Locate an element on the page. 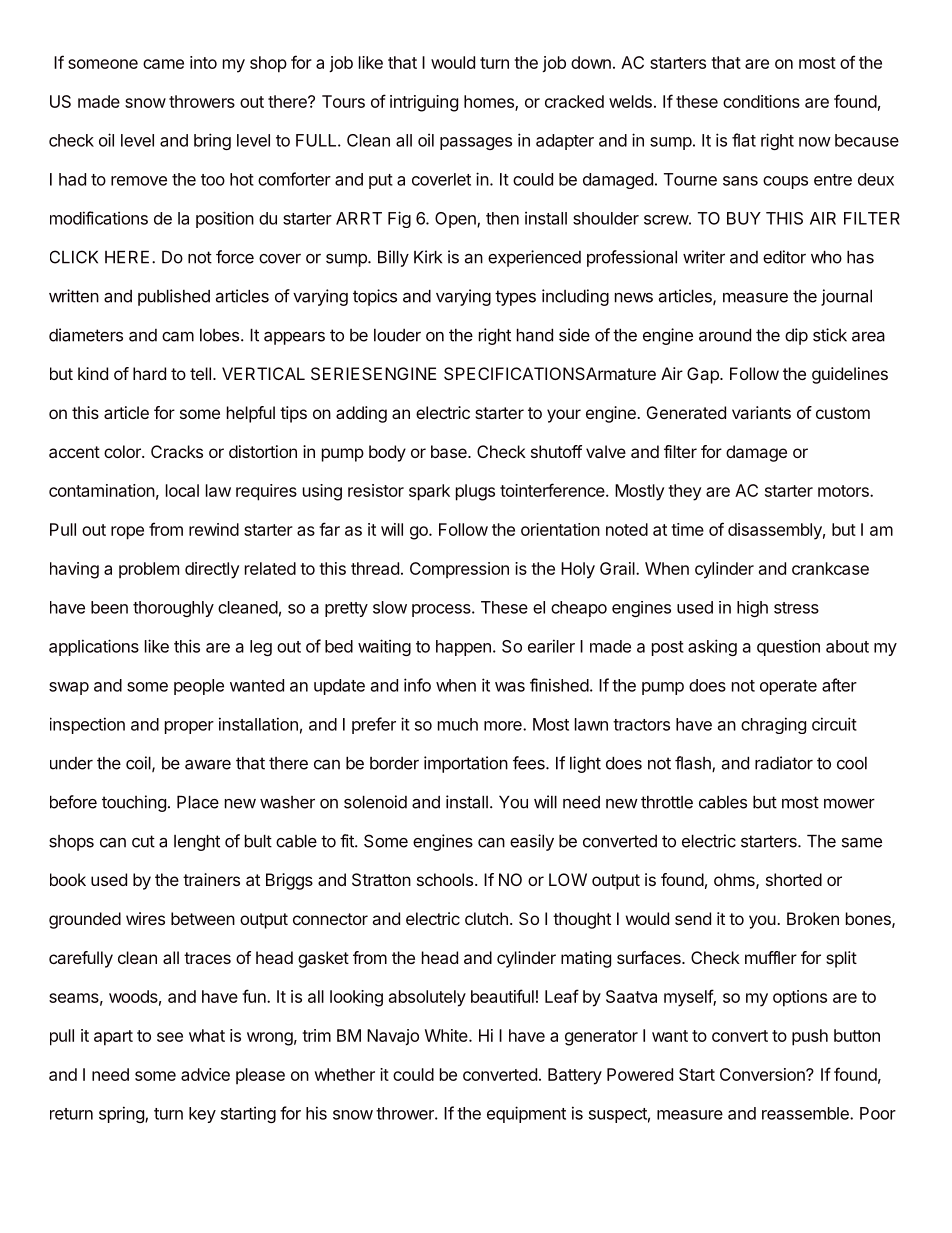 Image resolution: width=952 pixels, height=1233 pixels. thoroughly is located at coordinates (173, 609).
